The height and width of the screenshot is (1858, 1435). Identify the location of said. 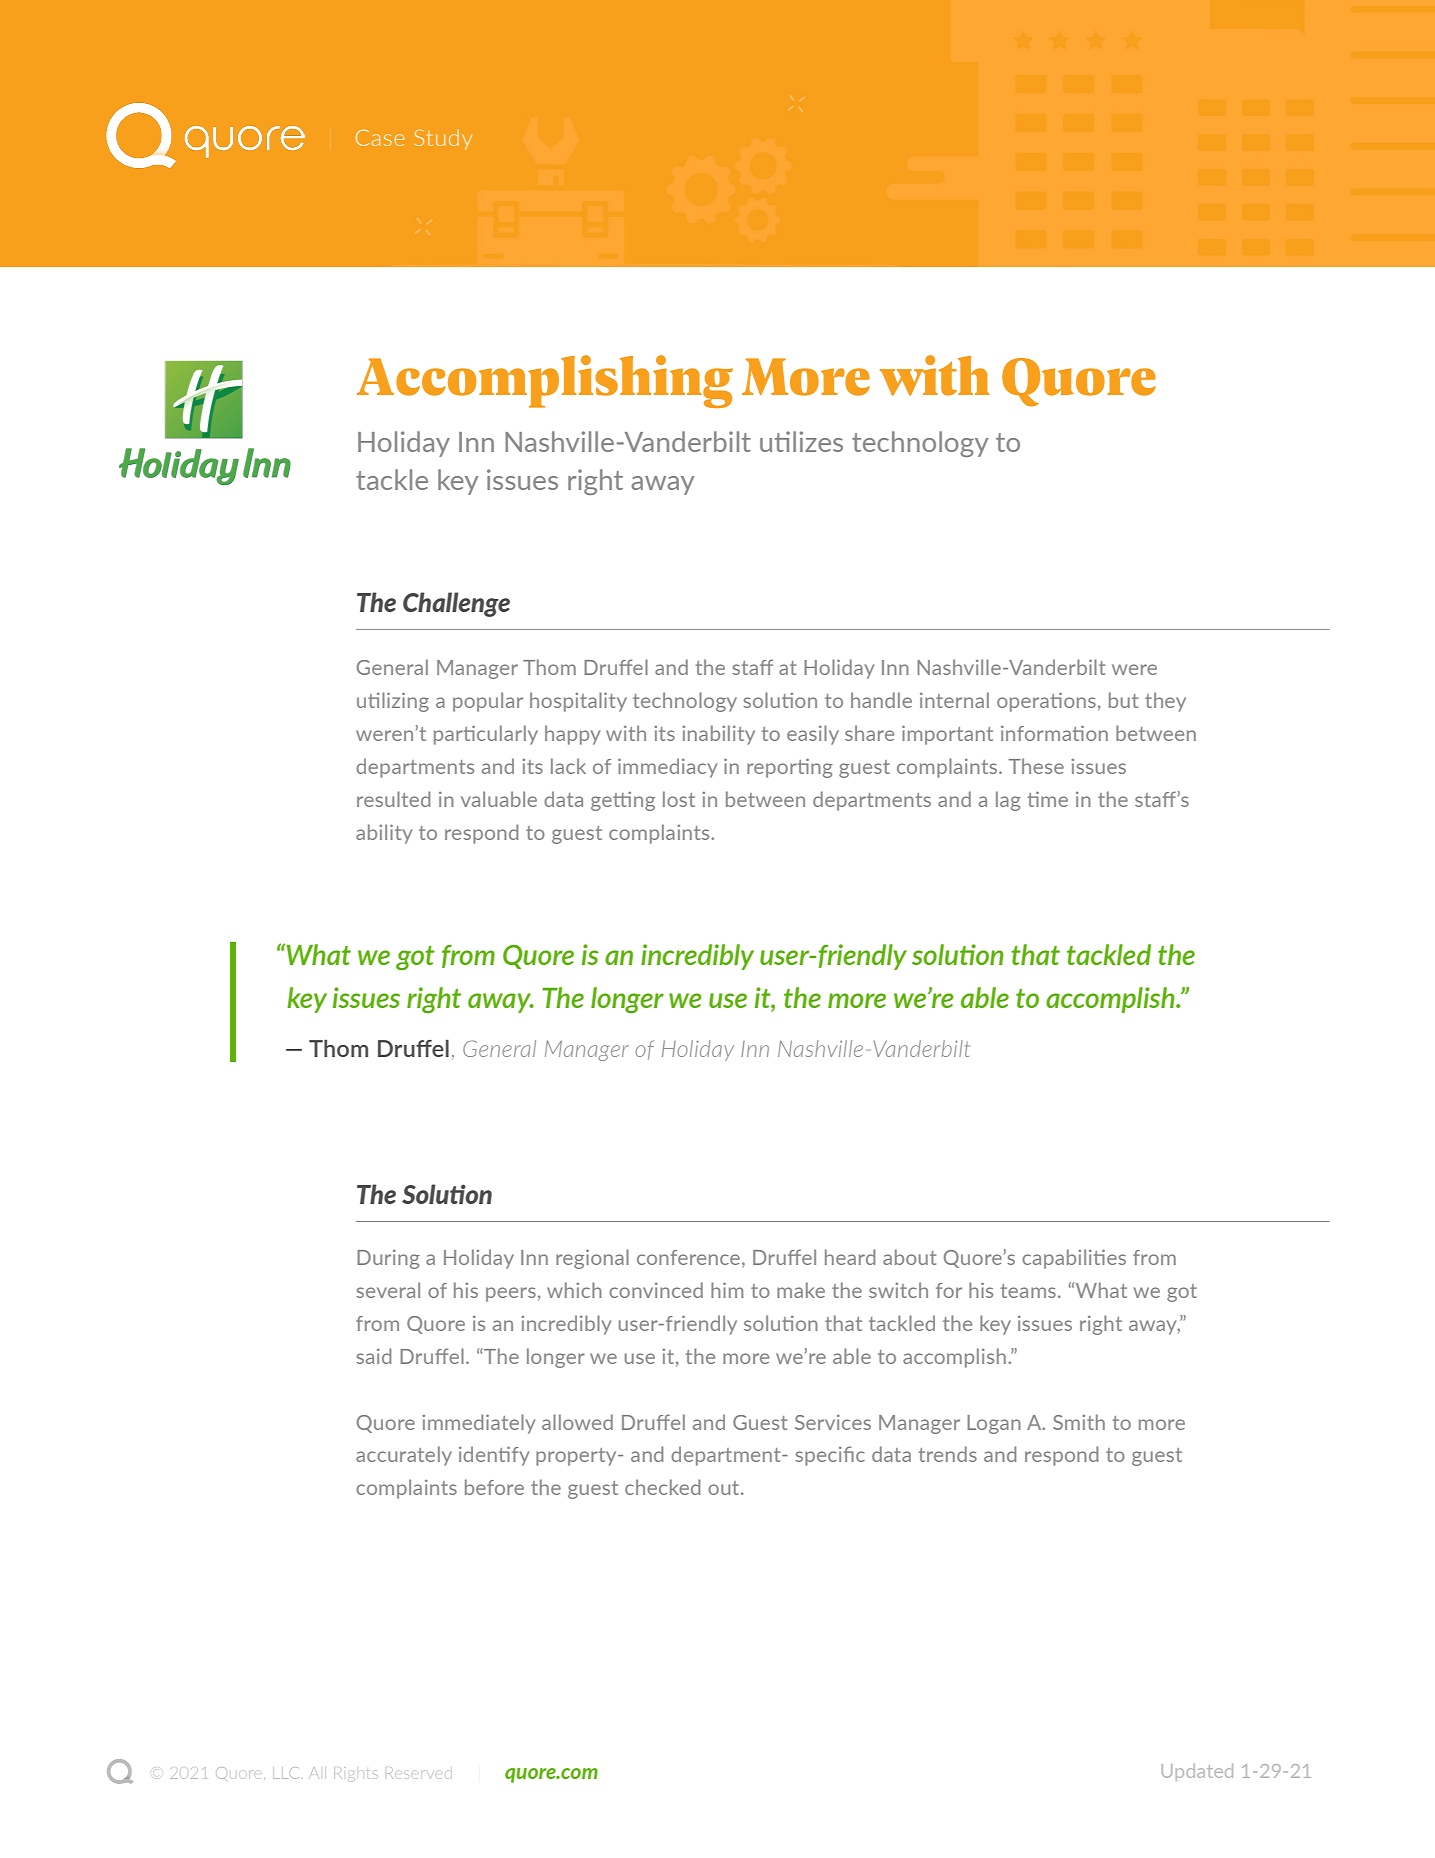
(373, 1356).
